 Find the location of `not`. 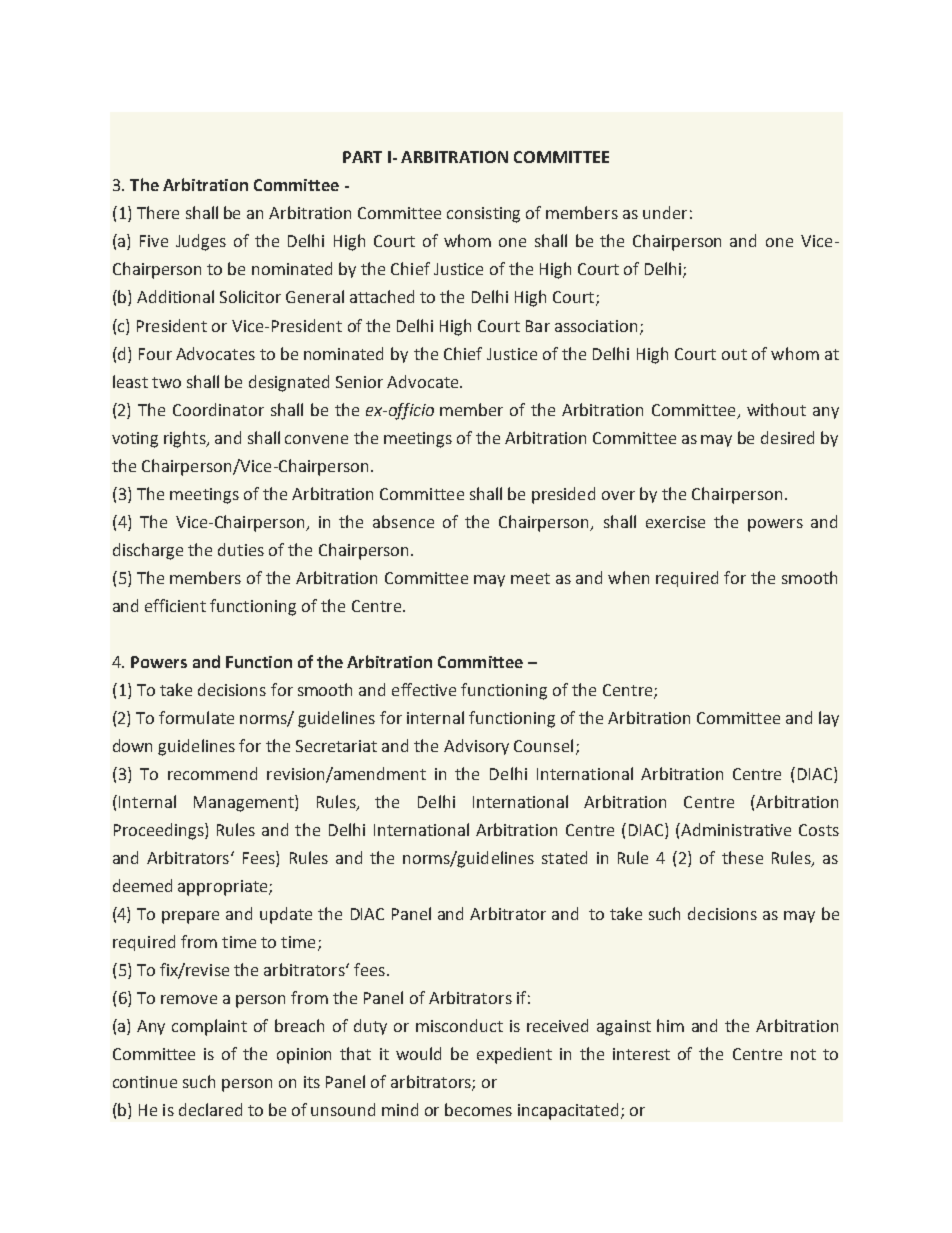

not is located at coordinates (803, 1054).
